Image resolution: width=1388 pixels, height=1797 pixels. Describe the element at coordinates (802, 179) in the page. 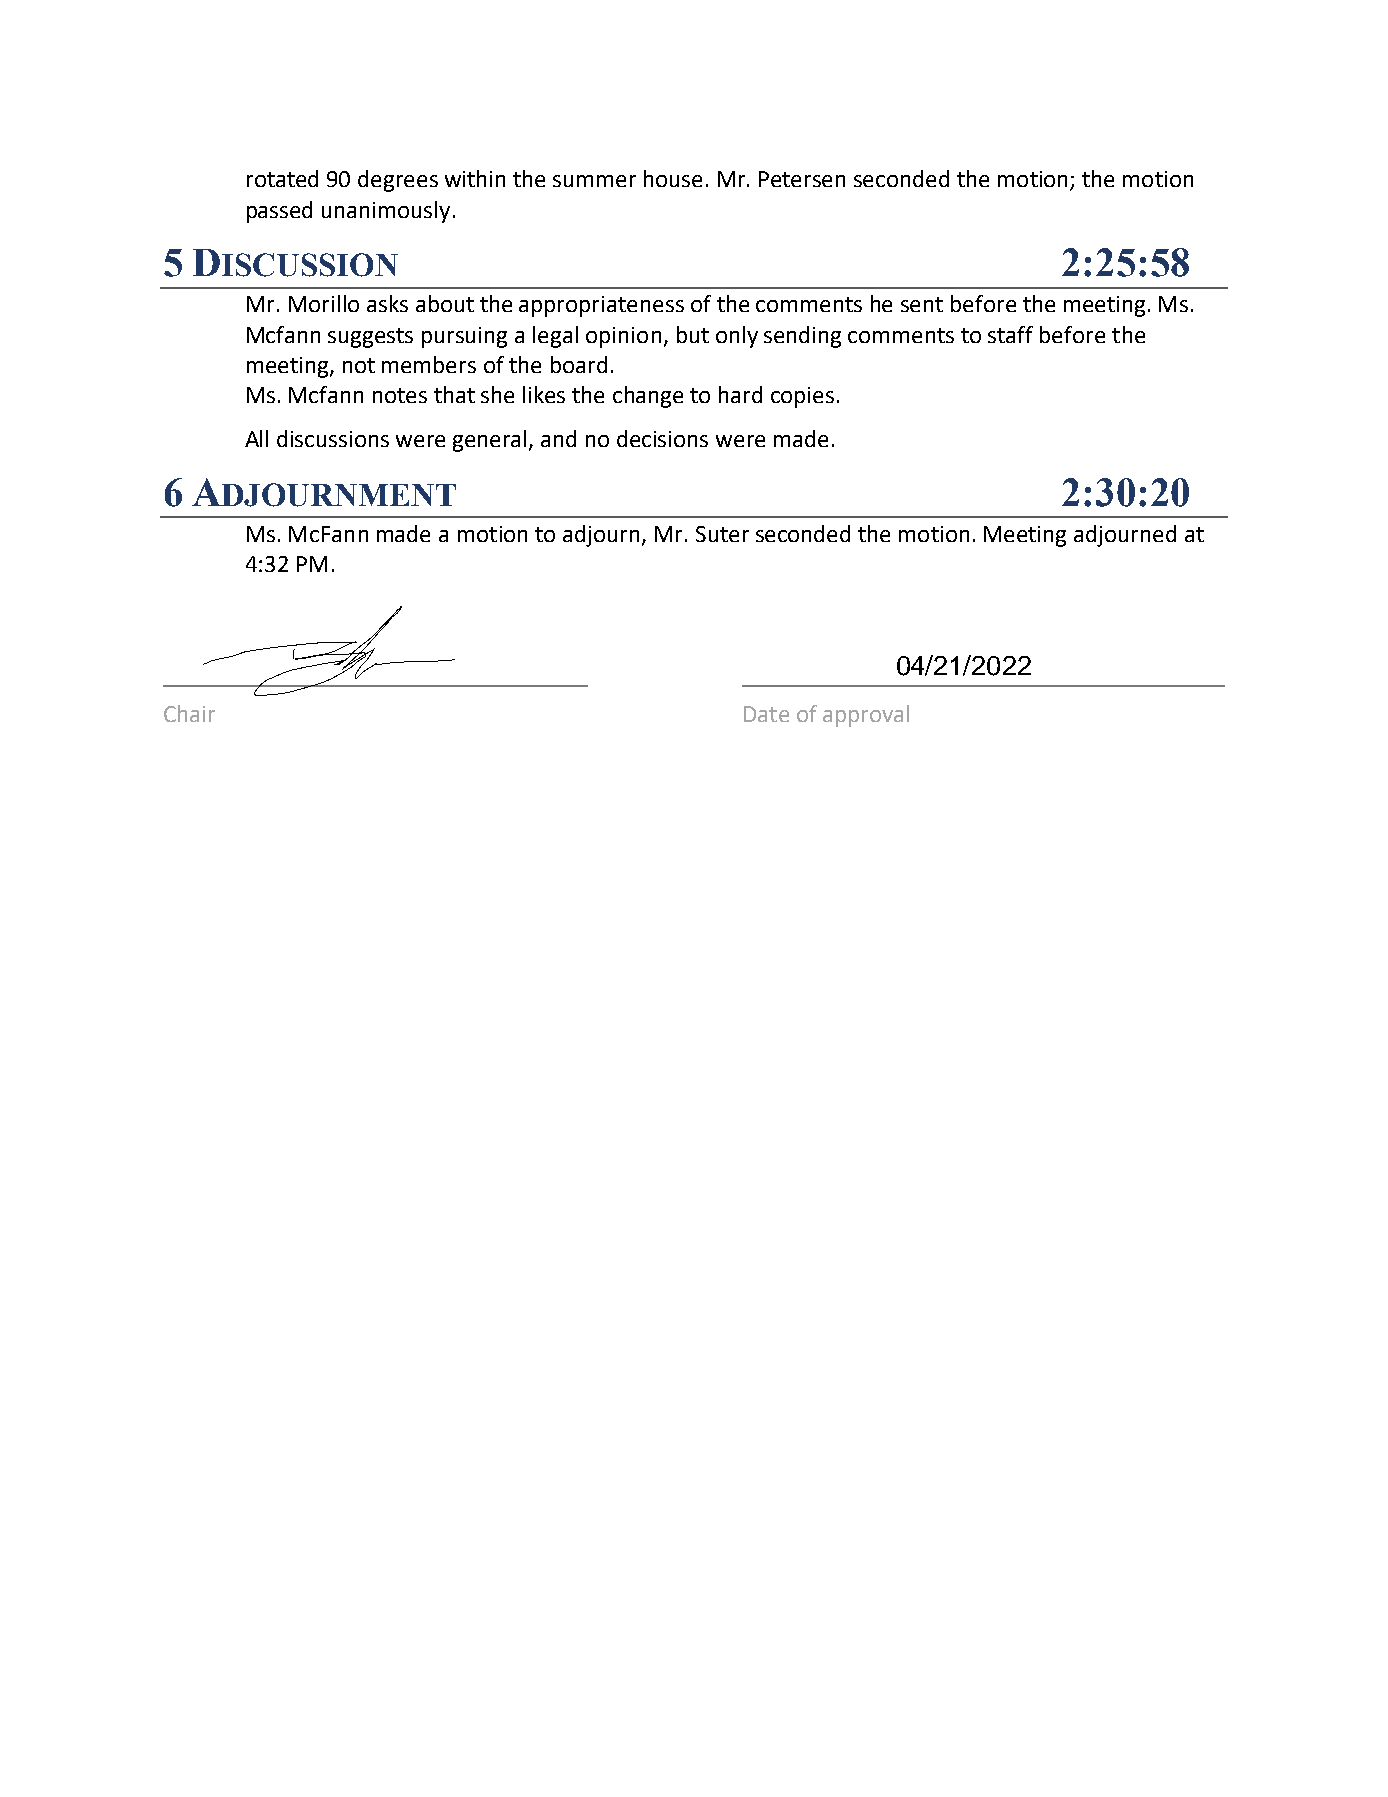

I see `Petersen` at that location.
